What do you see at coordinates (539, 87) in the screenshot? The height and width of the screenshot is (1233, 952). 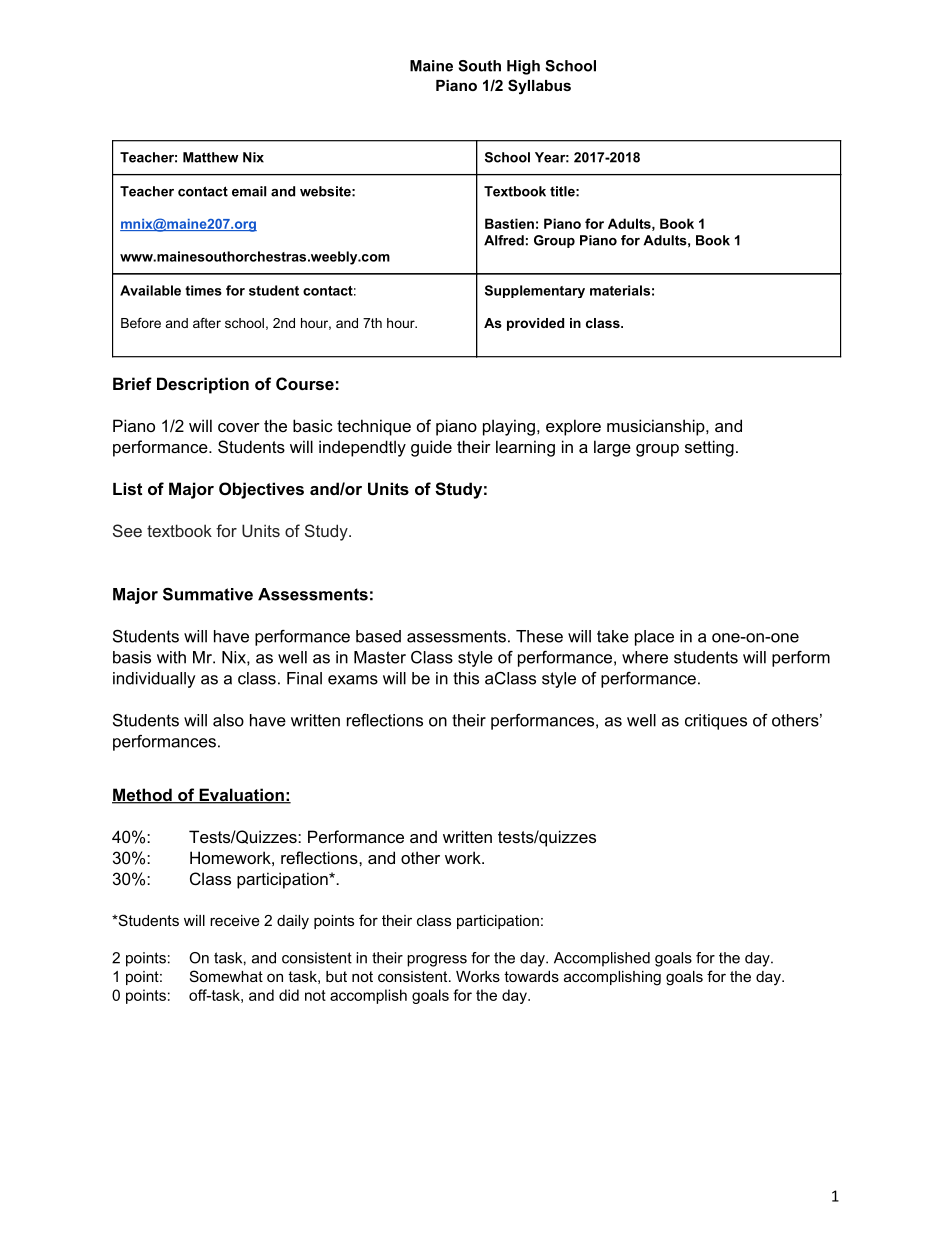 I see `Syllabus` at bounding box center [539, 87].
